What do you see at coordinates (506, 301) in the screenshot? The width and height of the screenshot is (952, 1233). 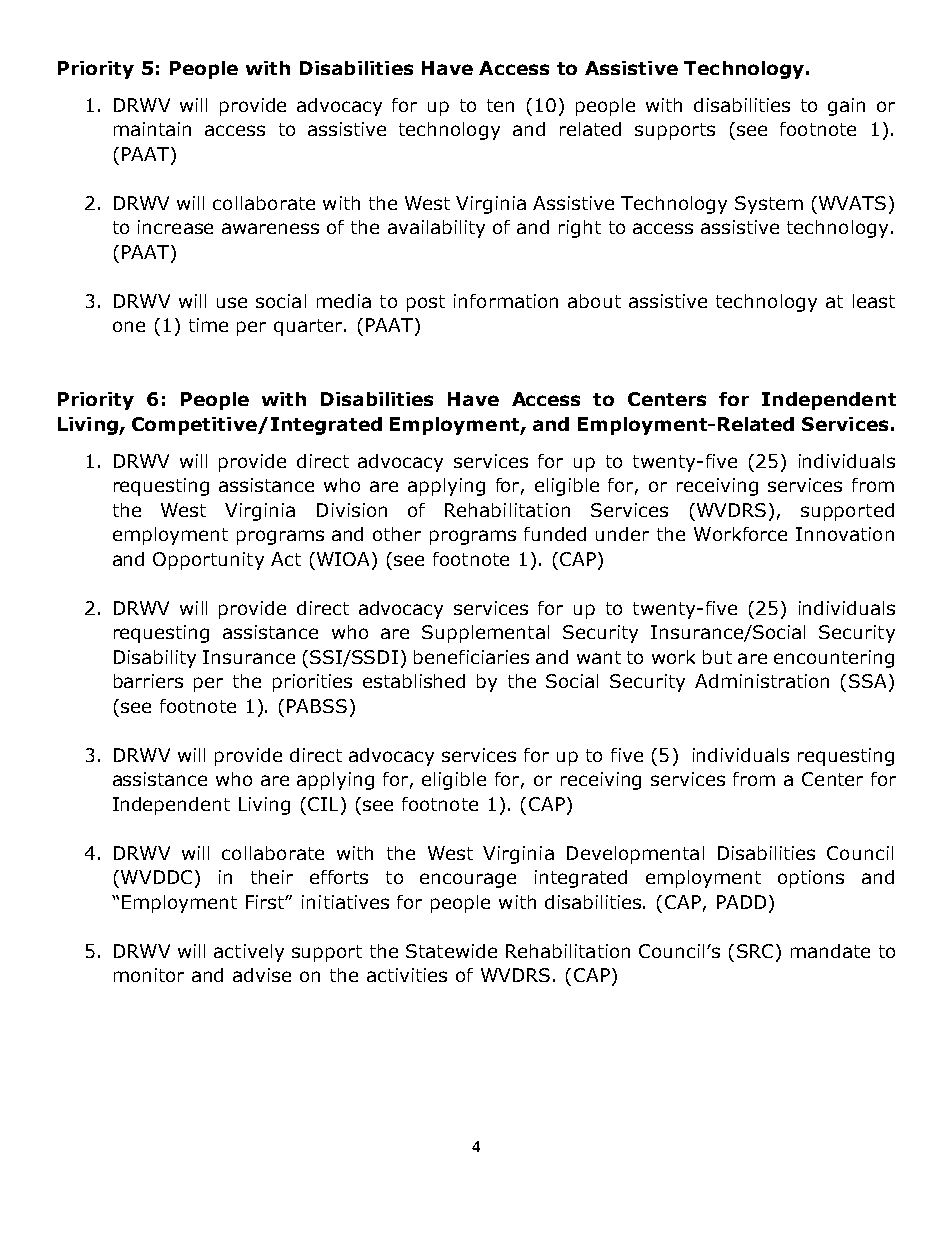 I see `information` at bounding box center [506, 301].
